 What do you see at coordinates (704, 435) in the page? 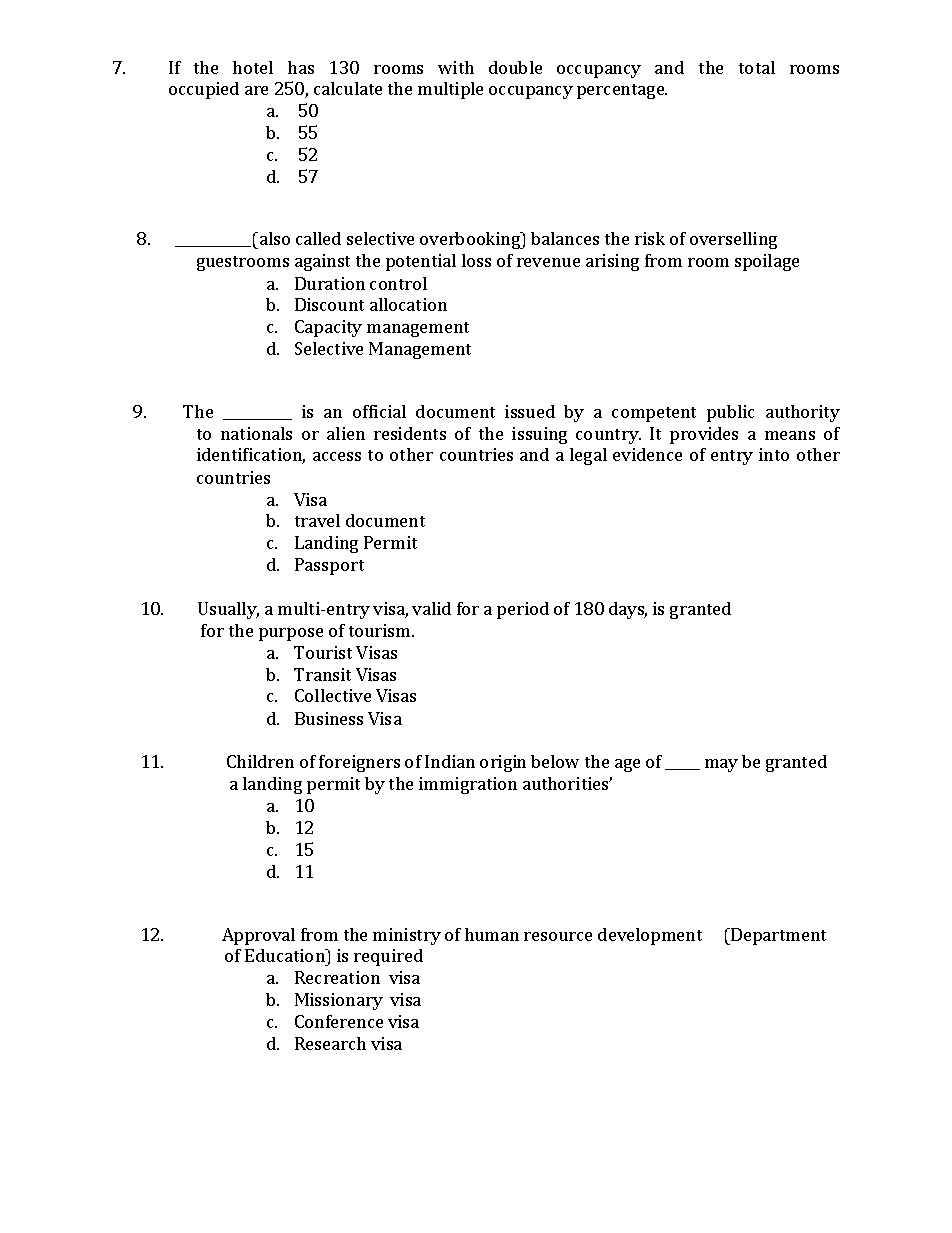
I see `provides` at bounding box center [704, 435].
